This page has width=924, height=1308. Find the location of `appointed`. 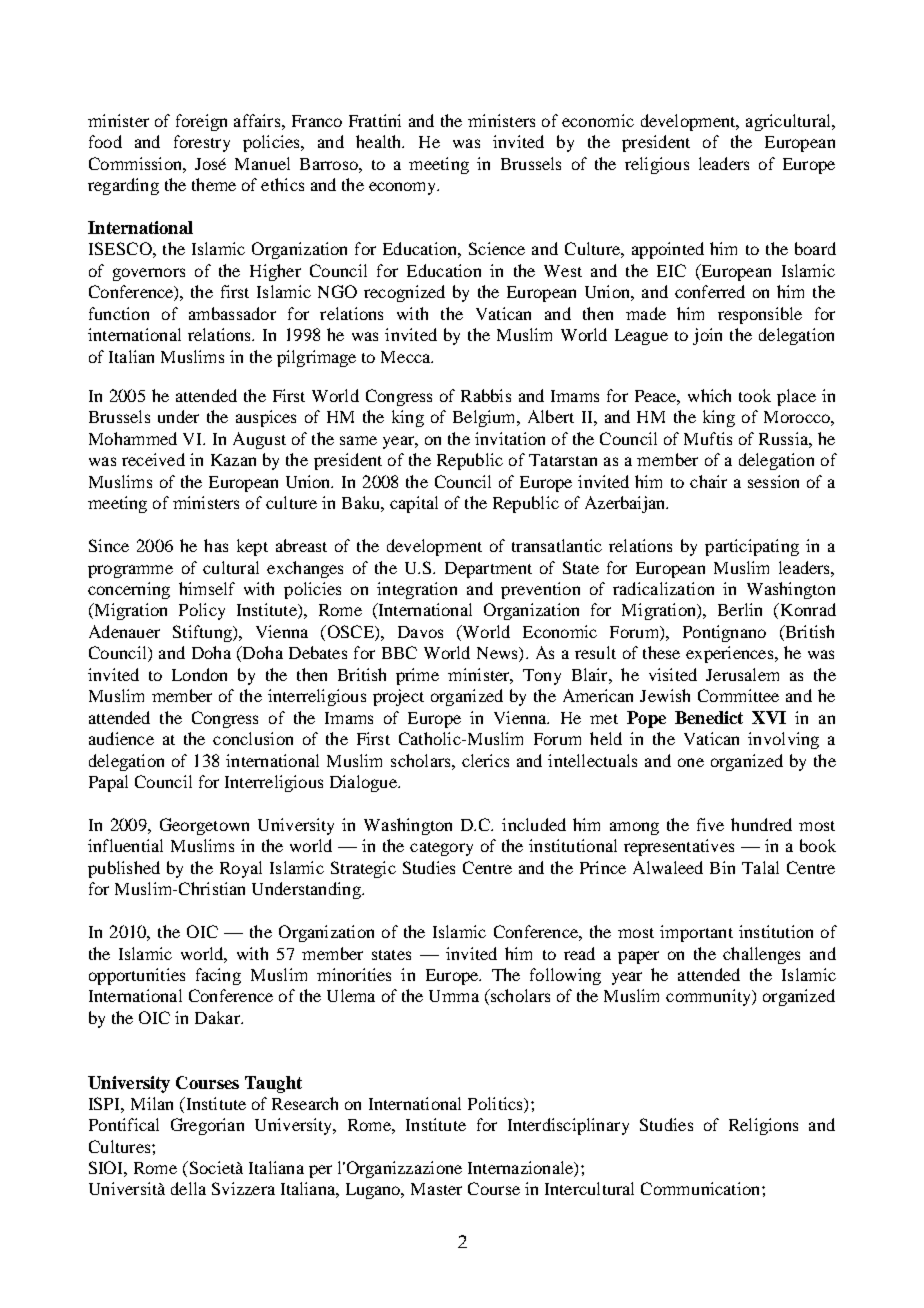

appointed is located at coordinates (668, 250).
